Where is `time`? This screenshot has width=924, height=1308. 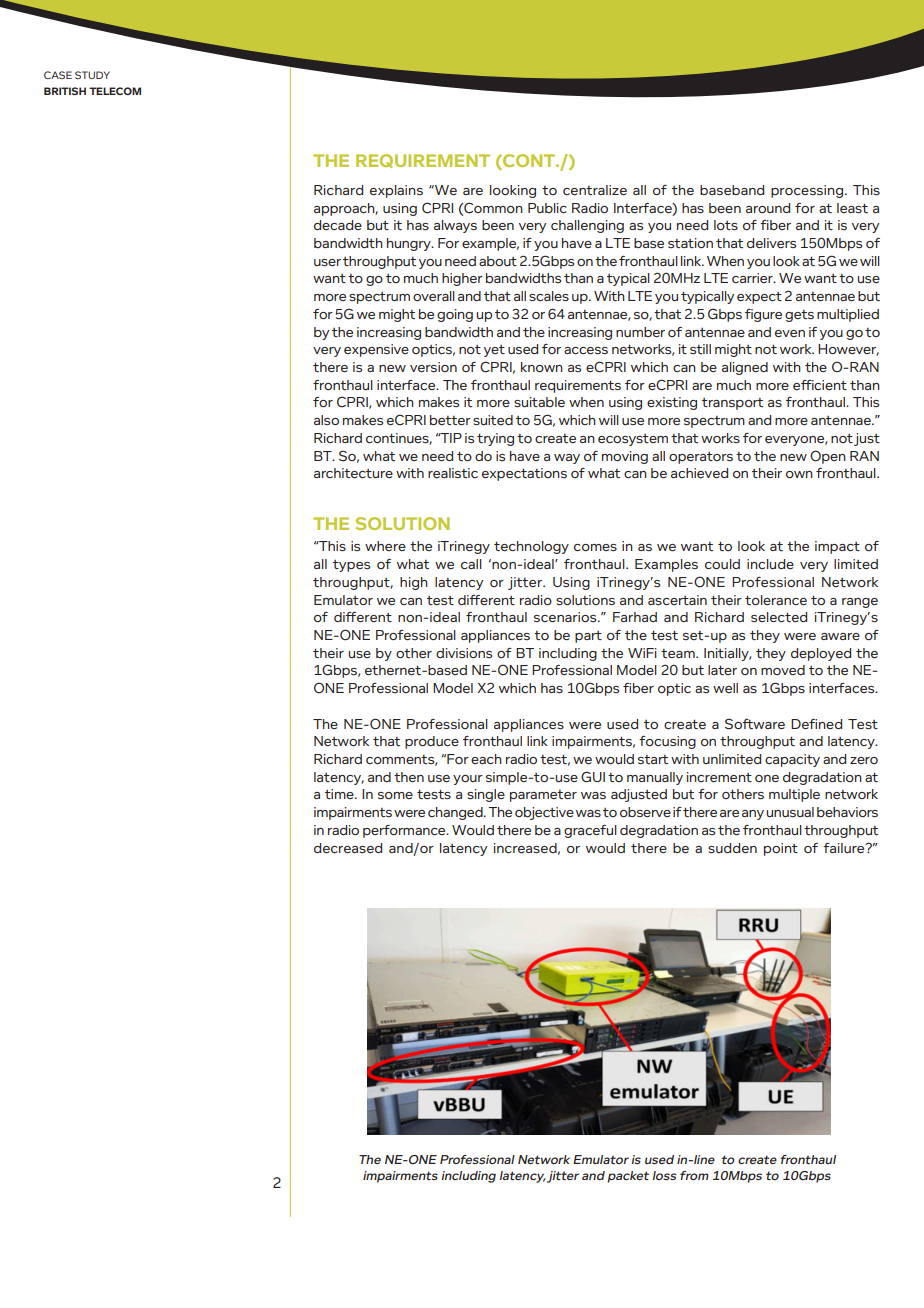 time is located at coordinates (340, 794).
